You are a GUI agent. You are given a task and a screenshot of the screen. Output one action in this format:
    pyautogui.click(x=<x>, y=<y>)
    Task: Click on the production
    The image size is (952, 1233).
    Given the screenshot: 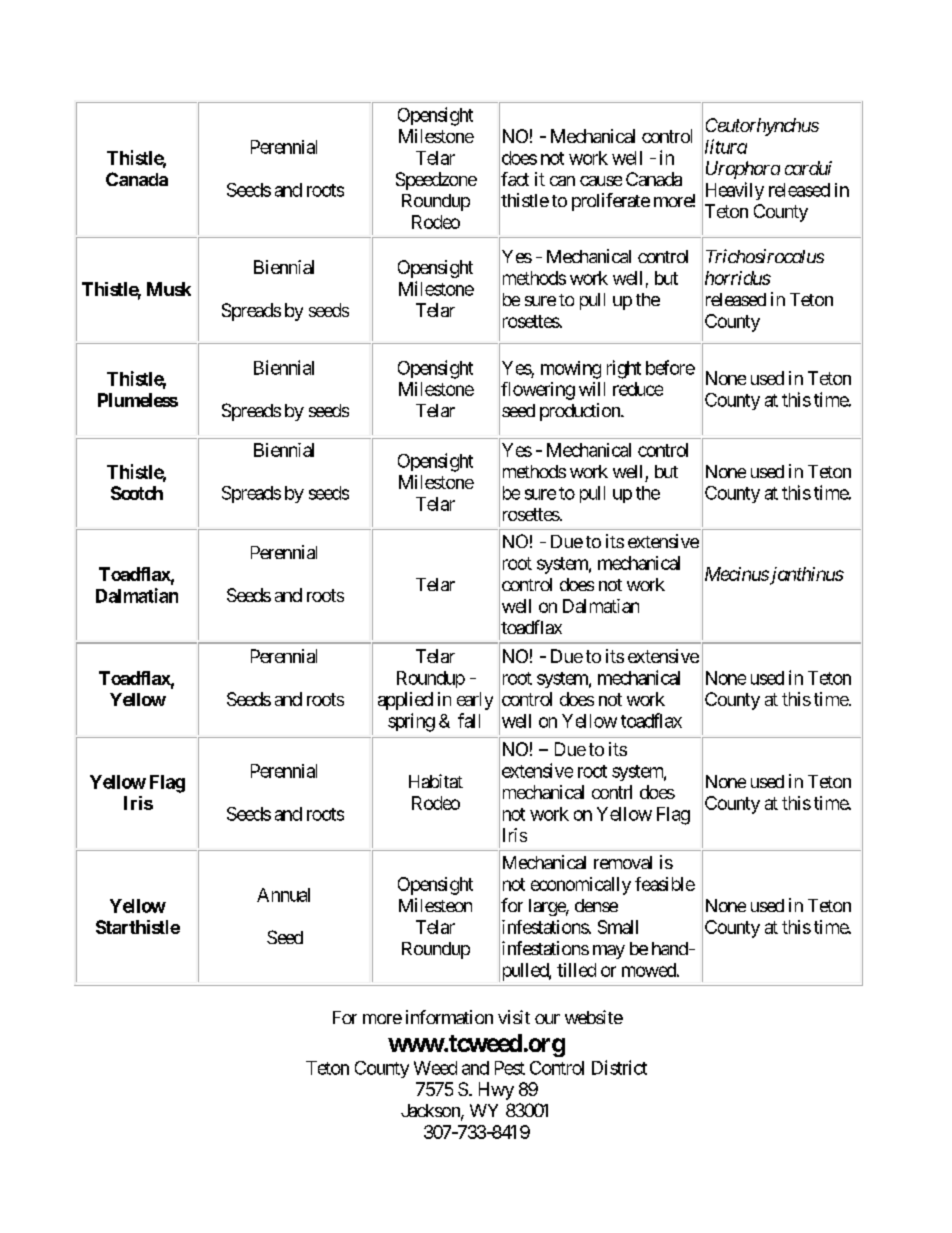 What is the action you would take?
    pyautogui.click(x=581, y=412)
